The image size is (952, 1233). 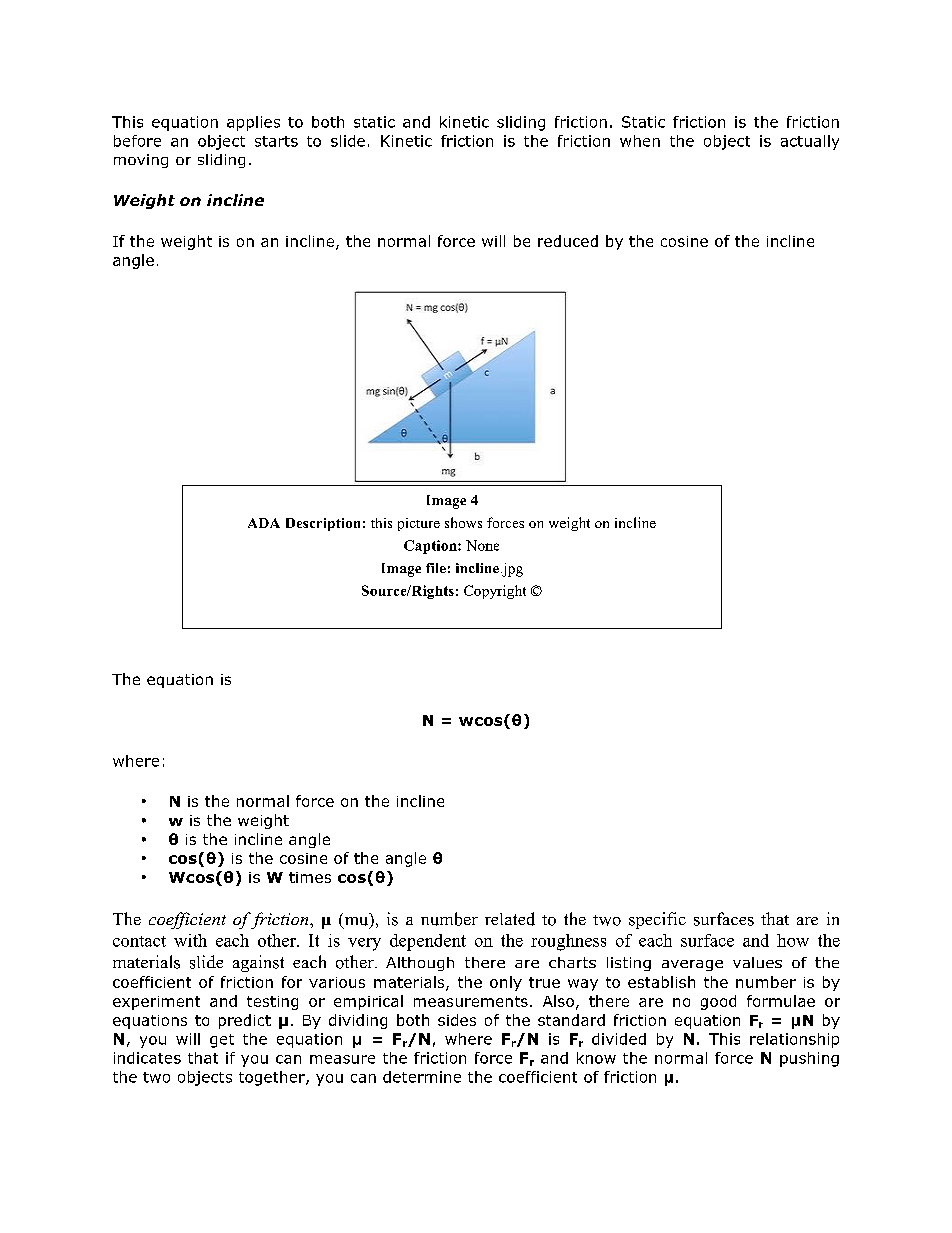 What do you see at coordinates (264, 523) in the screenshot?
I see `ADA` at bounding box center [264, 523].
